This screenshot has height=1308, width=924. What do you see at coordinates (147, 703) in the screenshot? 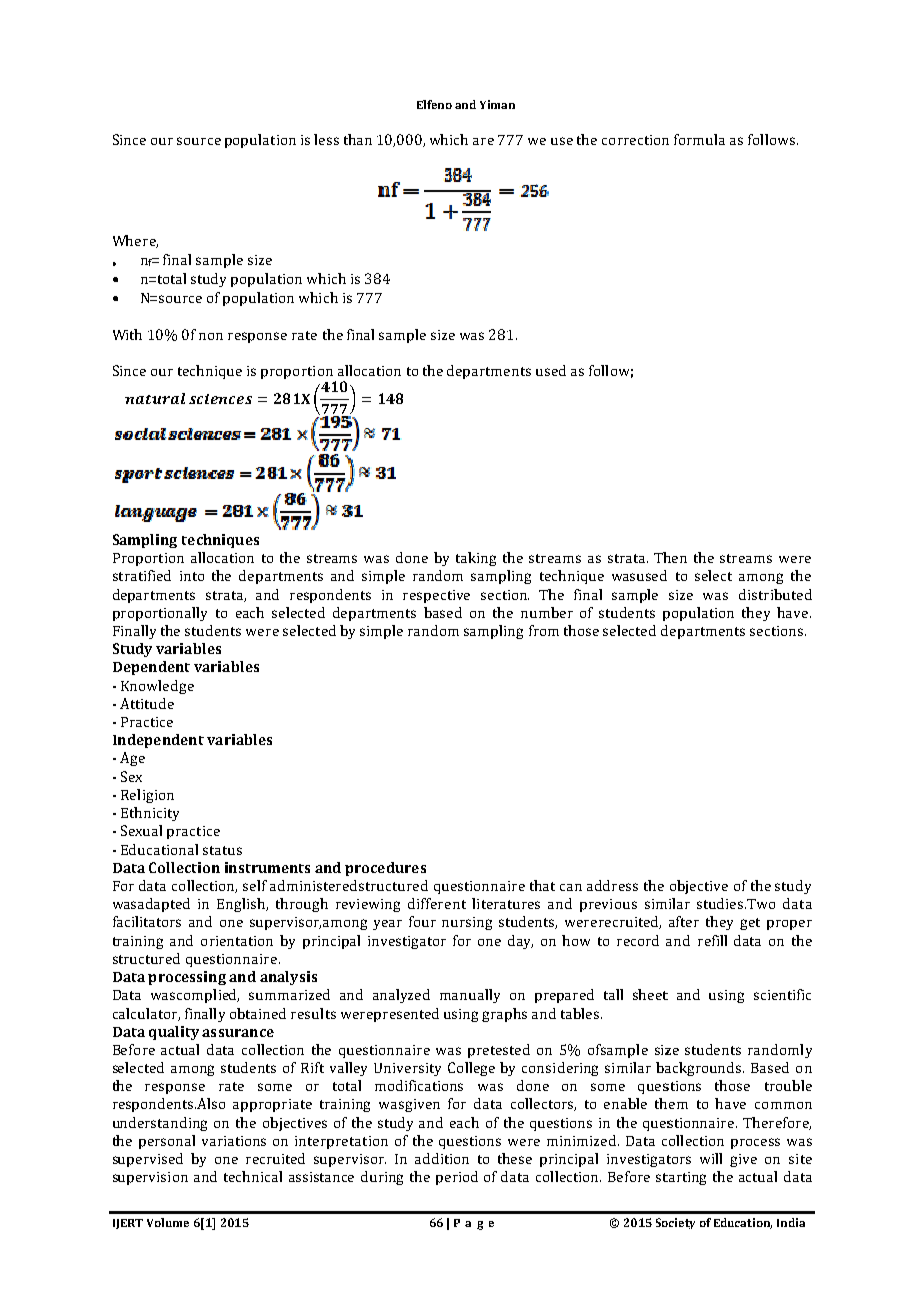
I see `Attitude` at bounding box center [147, 703].
